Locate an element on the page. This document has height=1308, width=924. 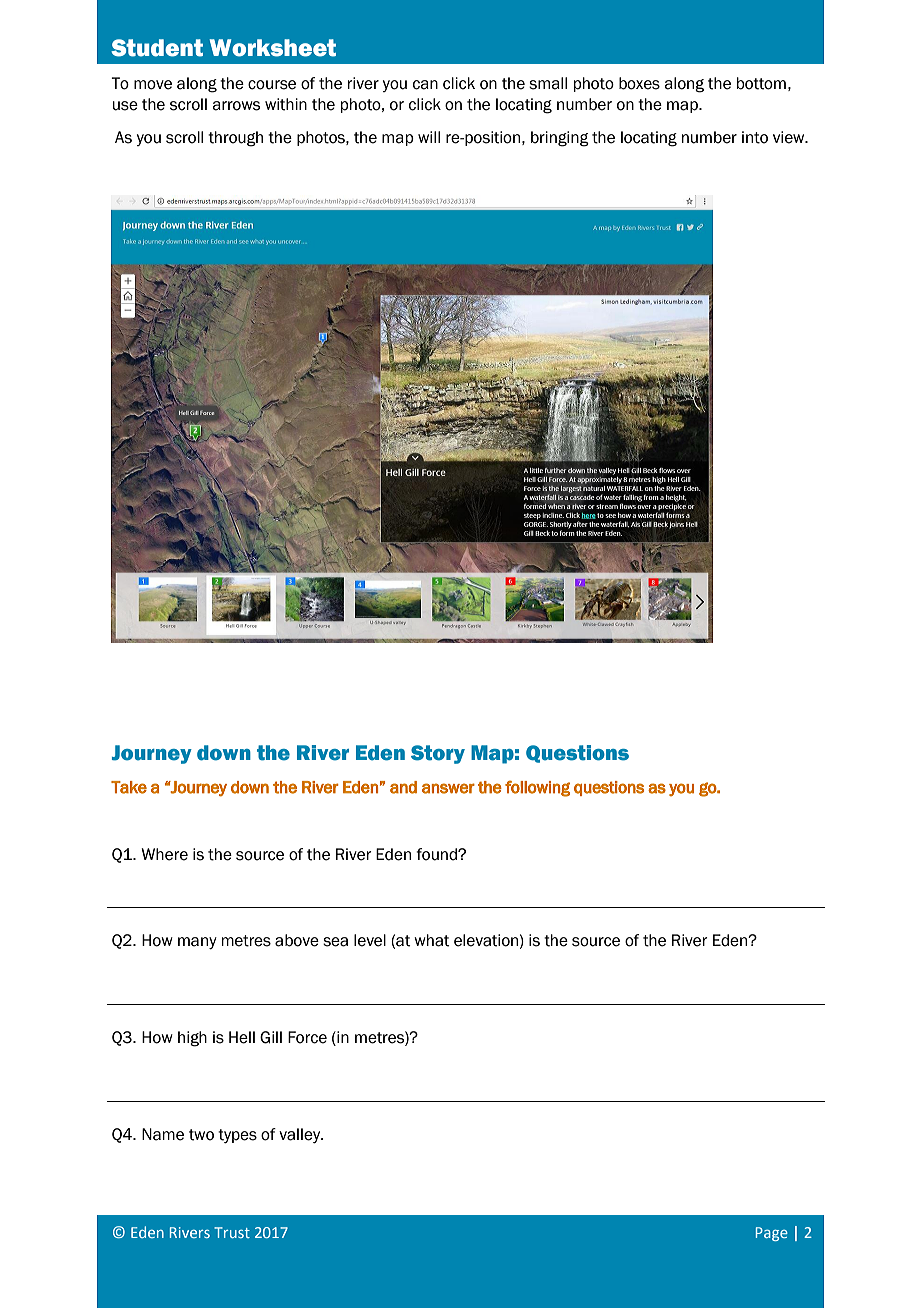
what is located at coordinates (432, 940).
